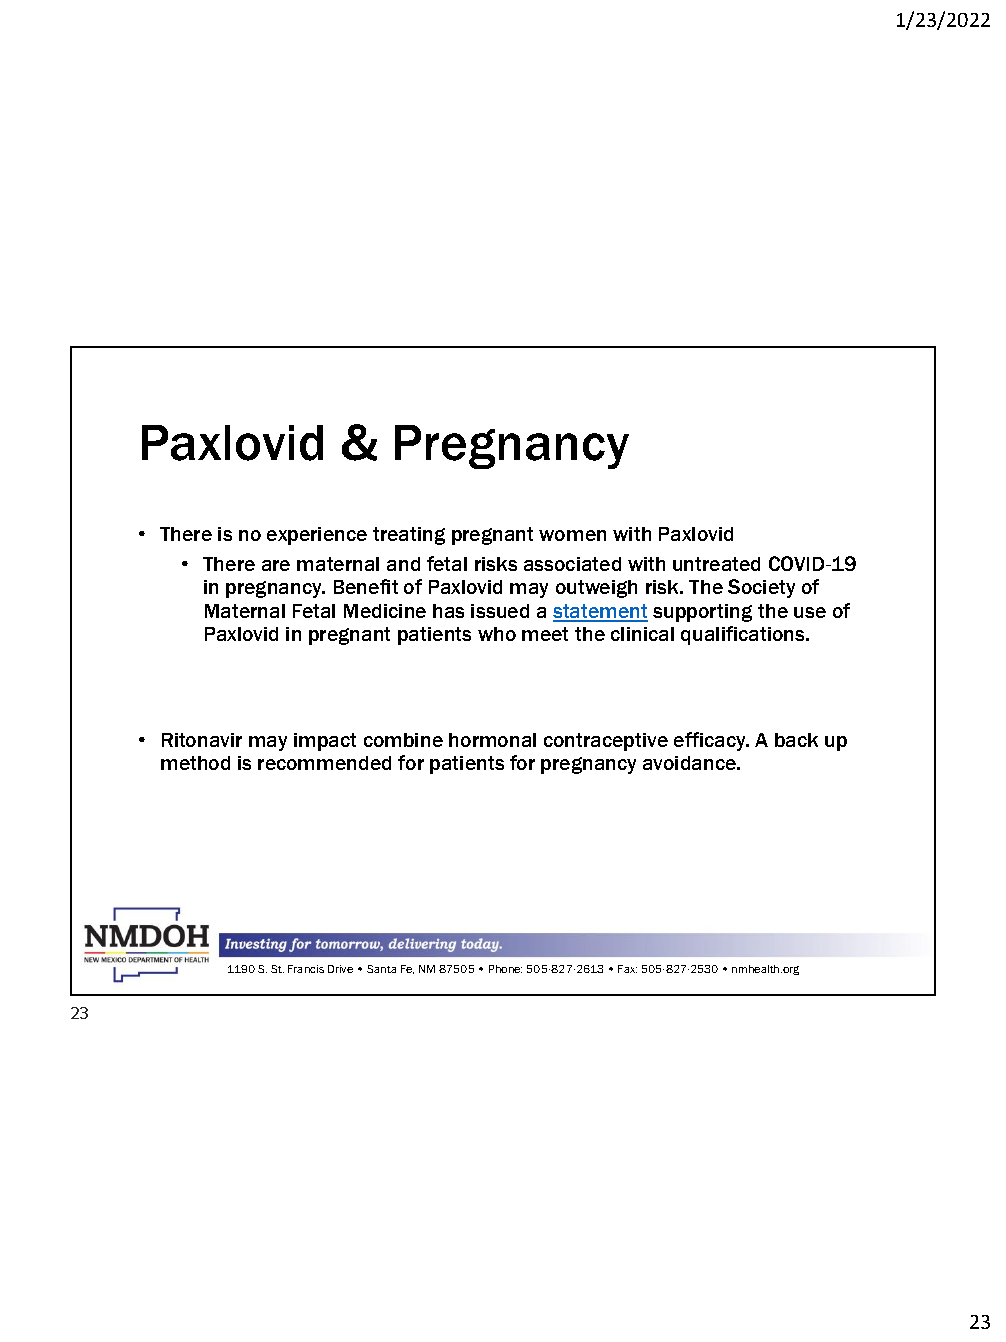  Describe the element at coordinates (716, 564) in the image. I see `untreated` at that location.
